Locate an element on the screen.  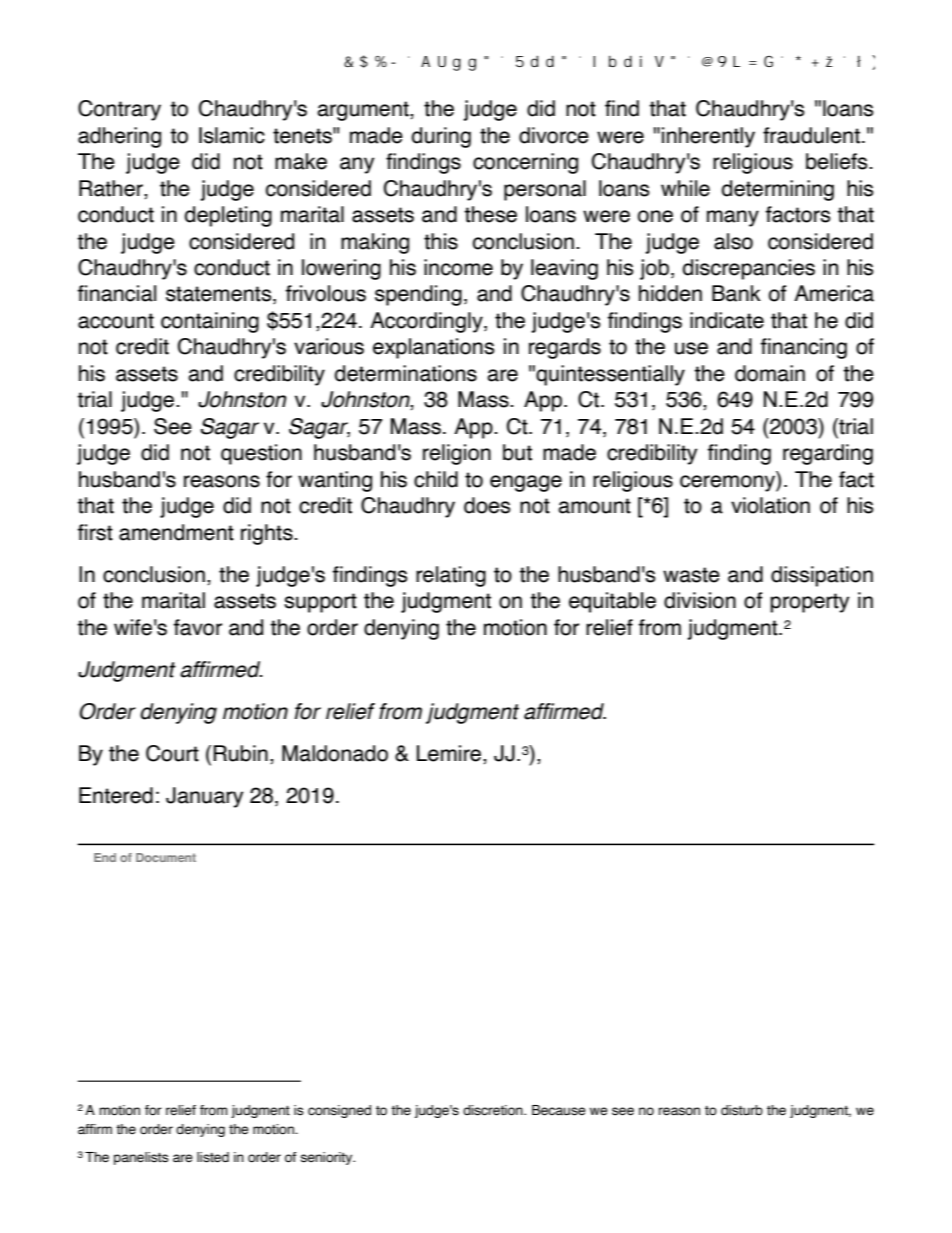
containing is located at coordinates (210, 322).
